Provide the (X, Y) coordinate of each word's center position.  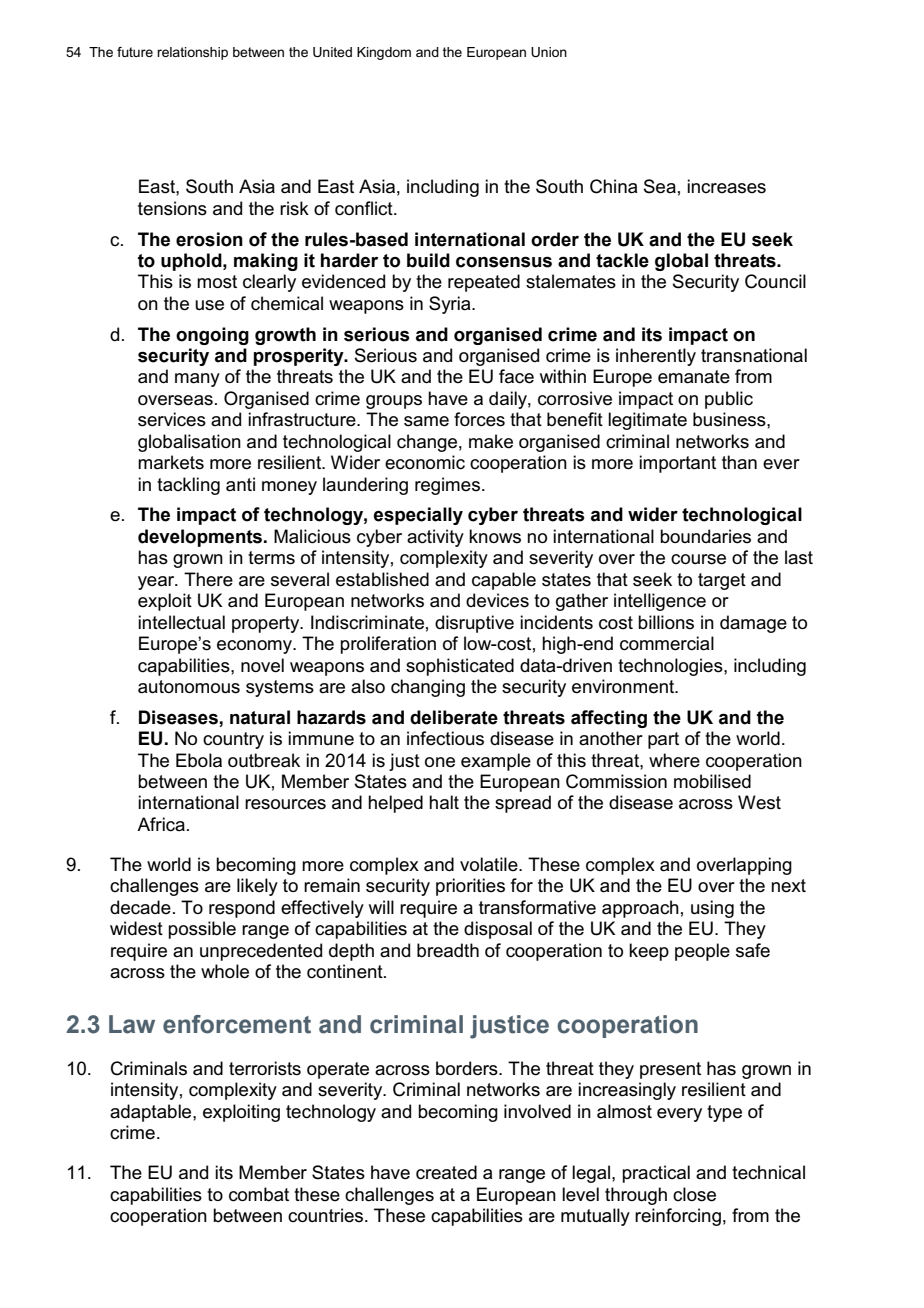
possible (202, 930)
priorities (470, 887)
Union (549, 52)
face (516, 376)
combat (259, 1194)
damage (753, 624)
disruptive (474, 624)
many (197, 380)
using (712, 909)
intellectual (181, 622)
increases (726, 186)
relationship (192, 53)
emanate (694, 377)
